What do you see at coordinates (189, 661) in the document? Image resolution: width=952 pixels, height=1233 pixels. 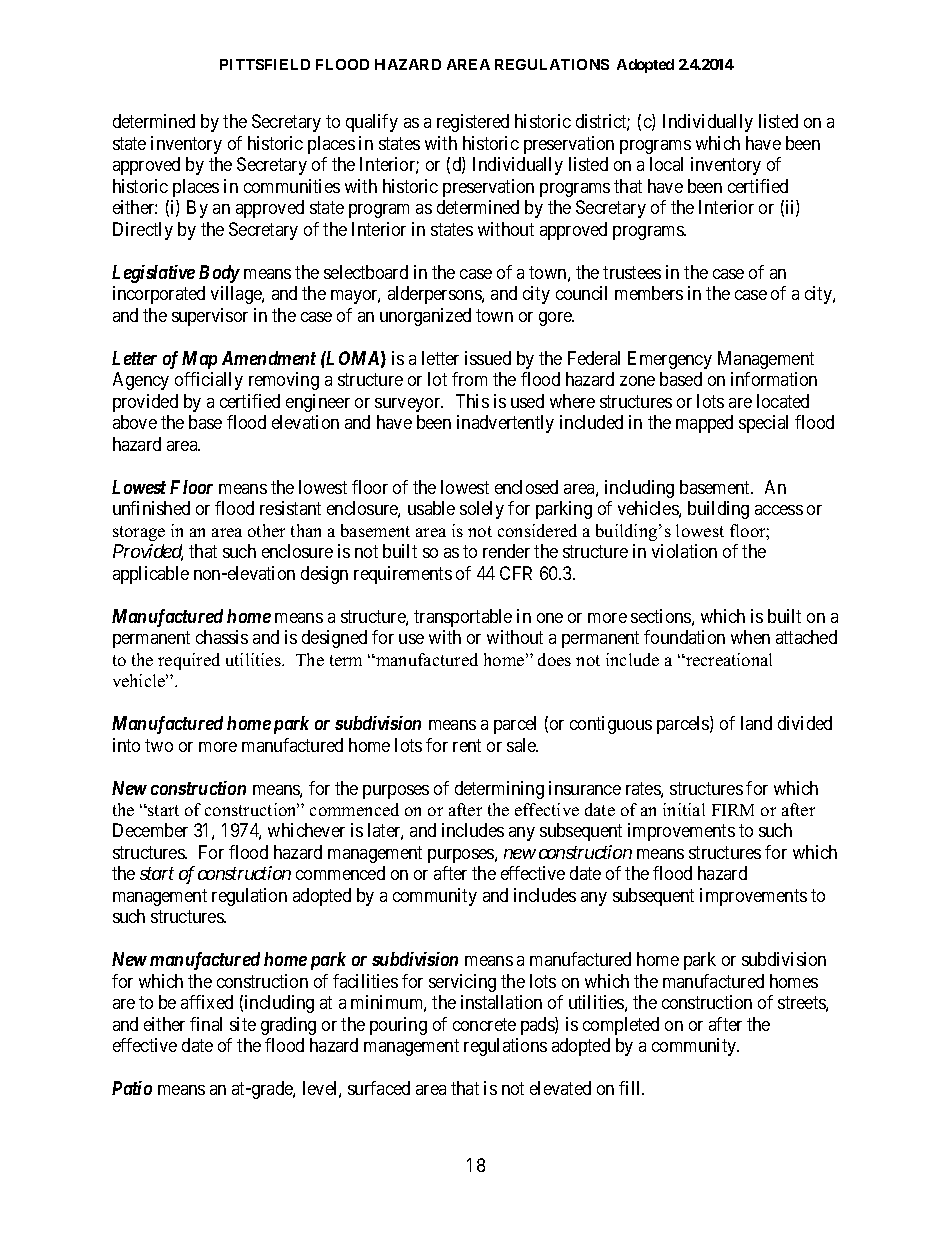 I see `required` at bounding box center [189, 661].
